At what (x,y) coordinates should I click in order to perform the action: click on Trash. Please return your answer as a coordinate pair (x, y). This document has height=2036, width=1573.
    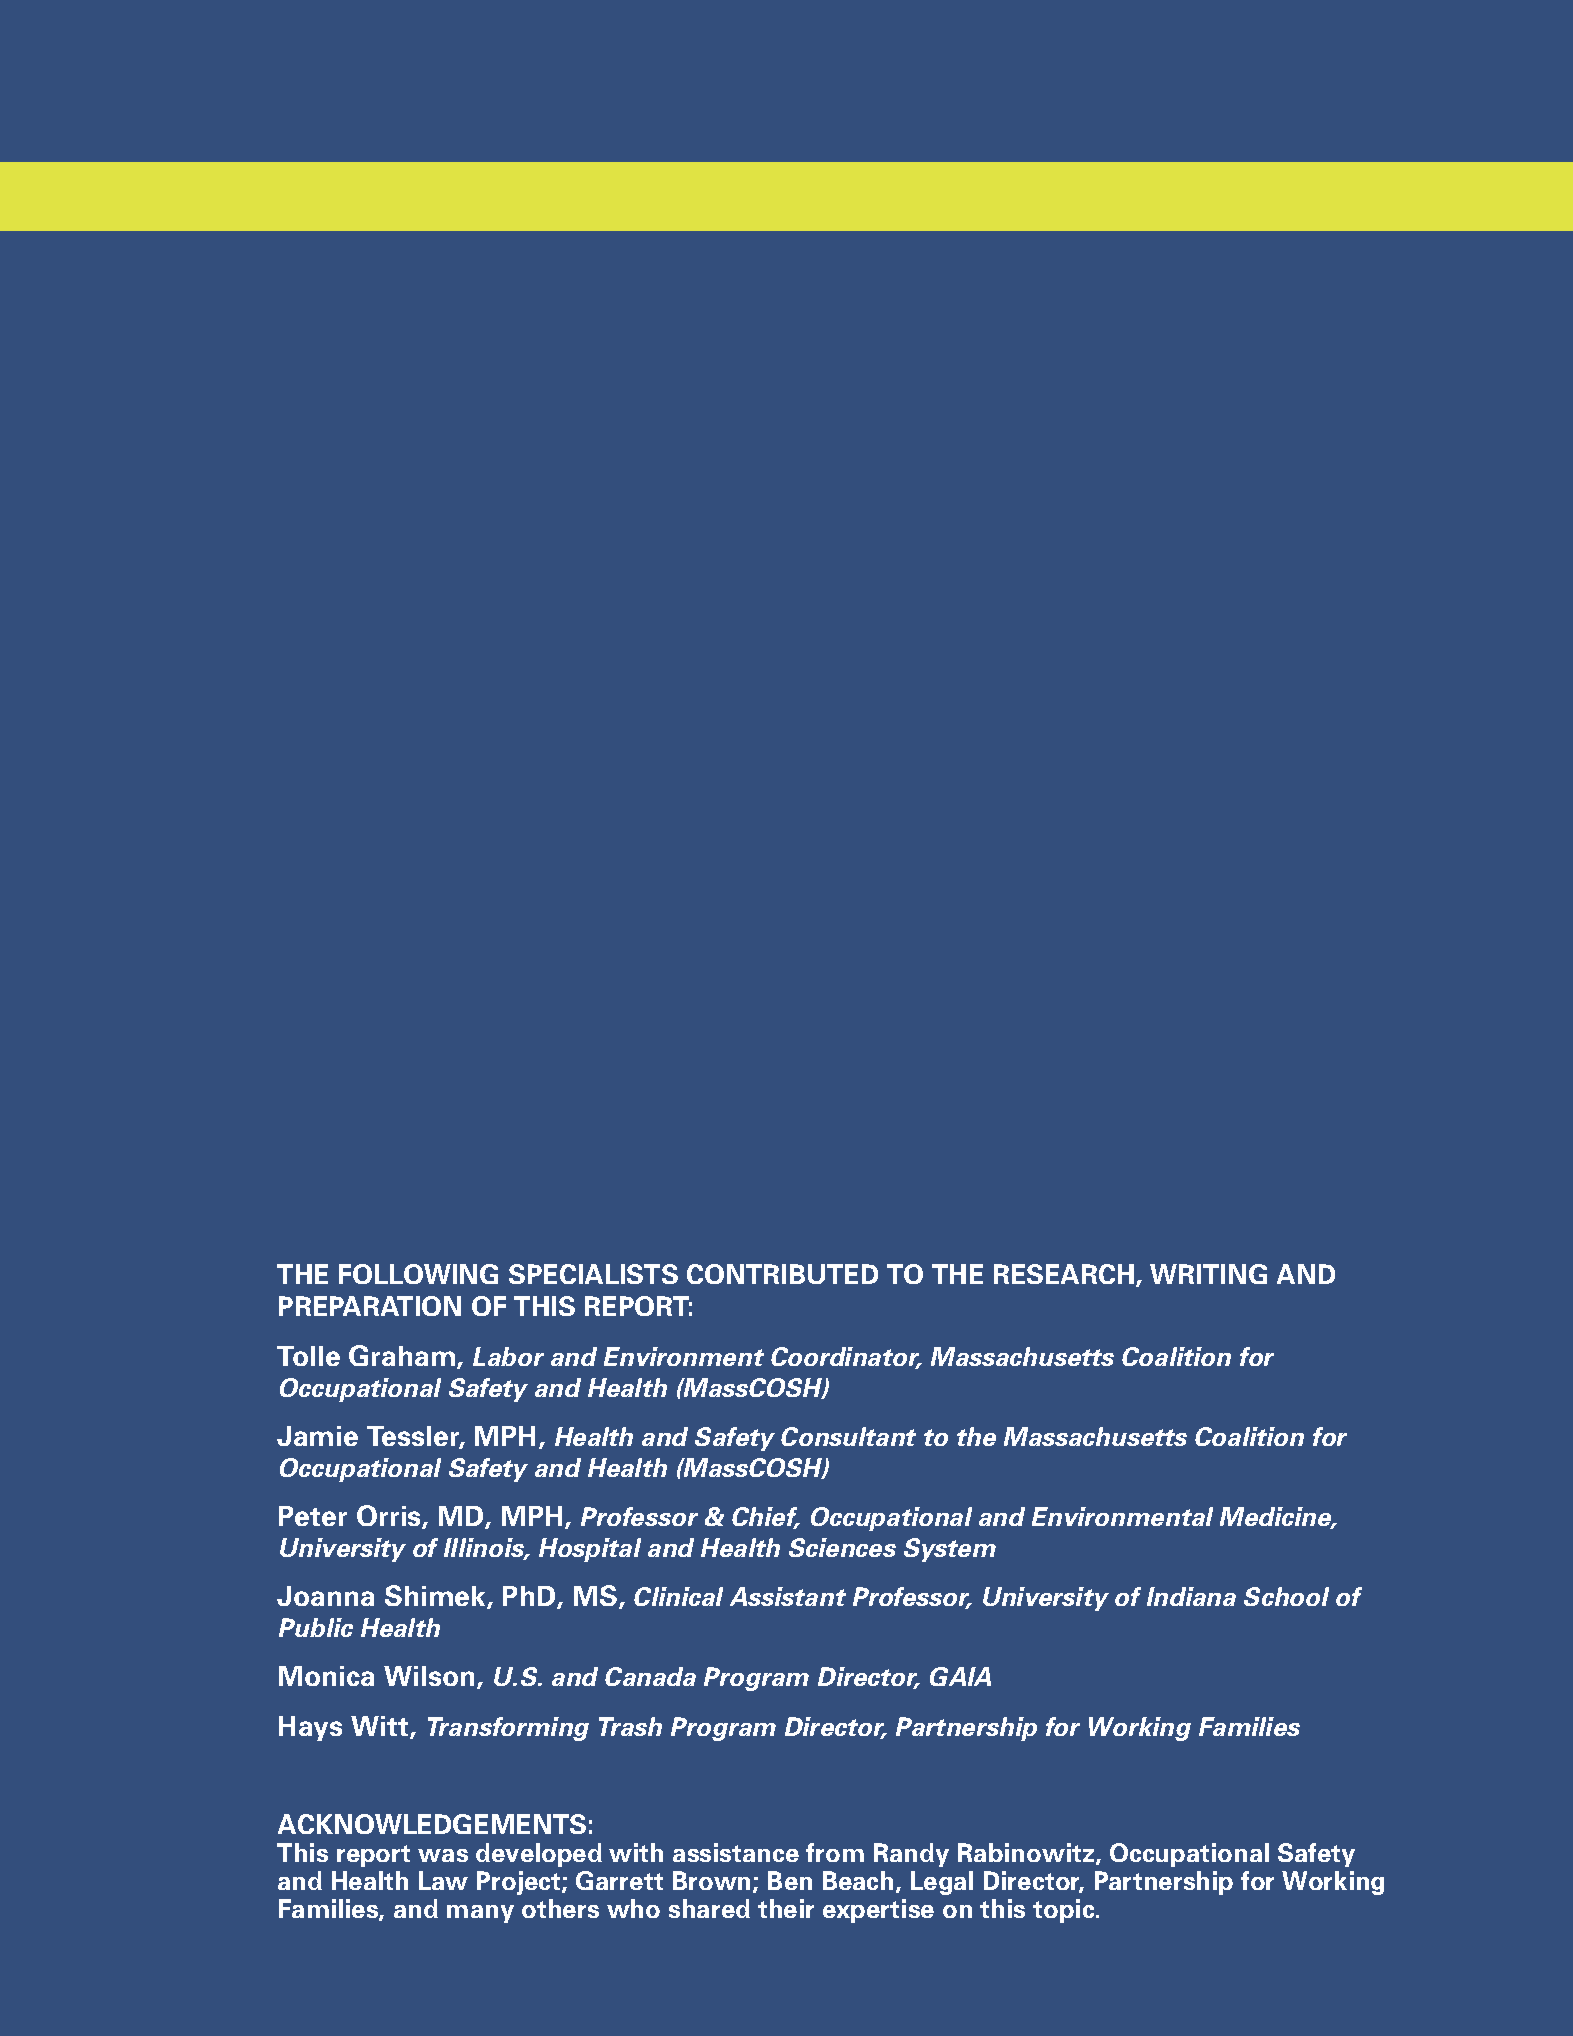
    Looking at the image, I should click on (630, 1726).
